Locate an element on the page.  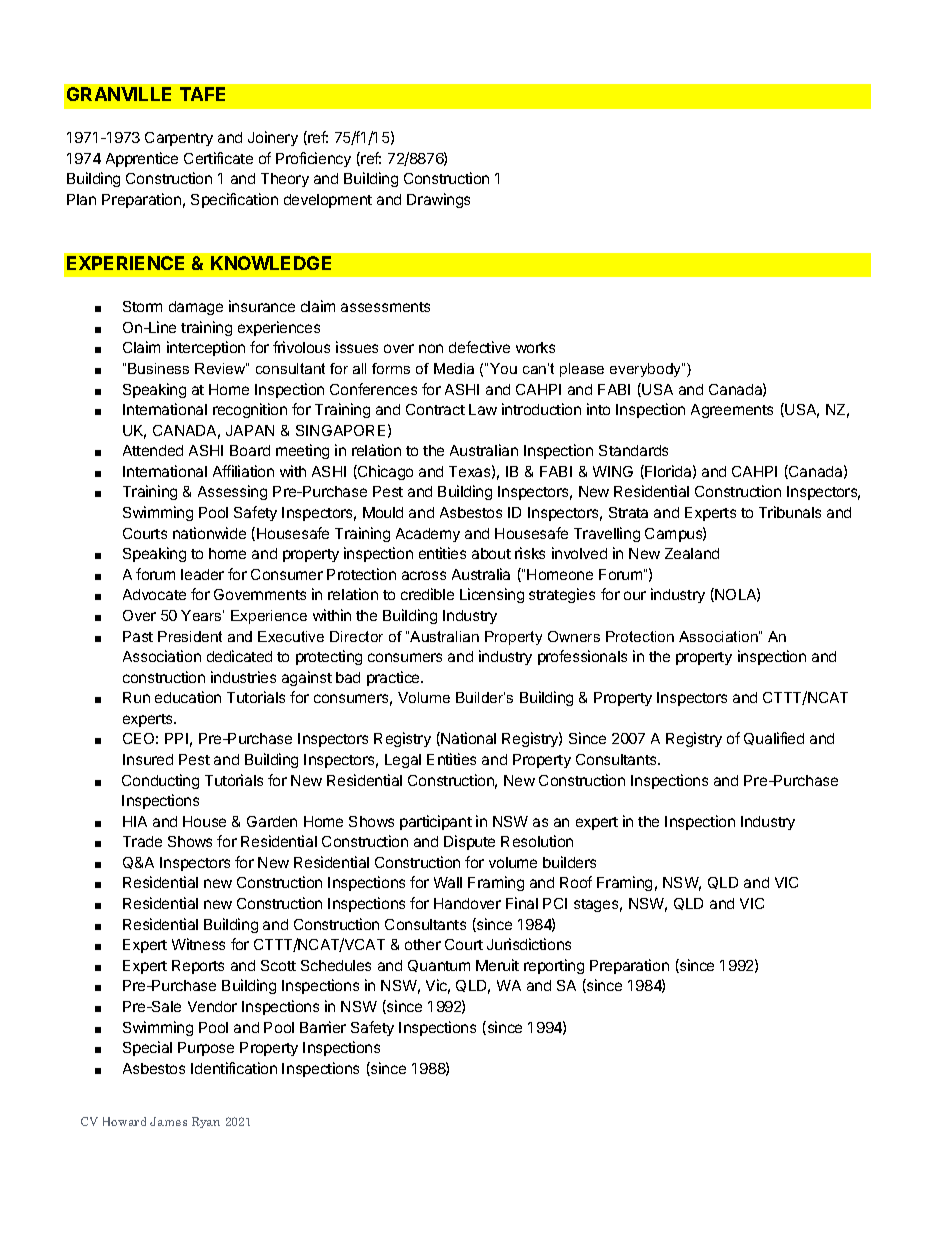
Dispute is located at coordinates (469, 842).
